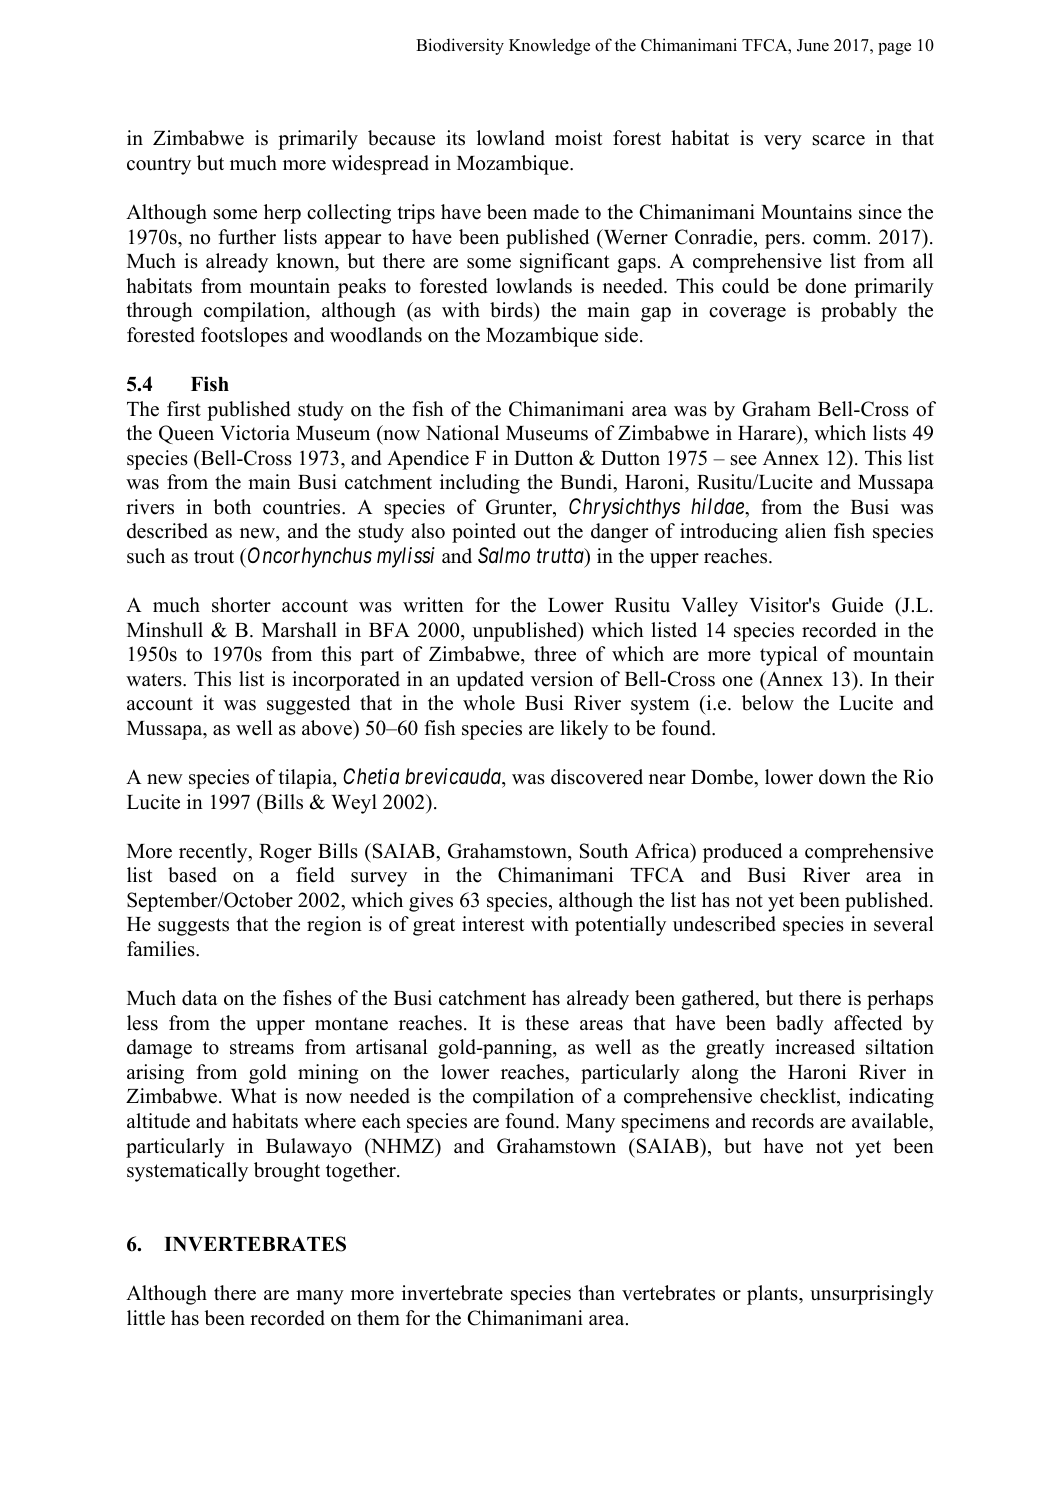  I want to click on June, so click(813, 45).
